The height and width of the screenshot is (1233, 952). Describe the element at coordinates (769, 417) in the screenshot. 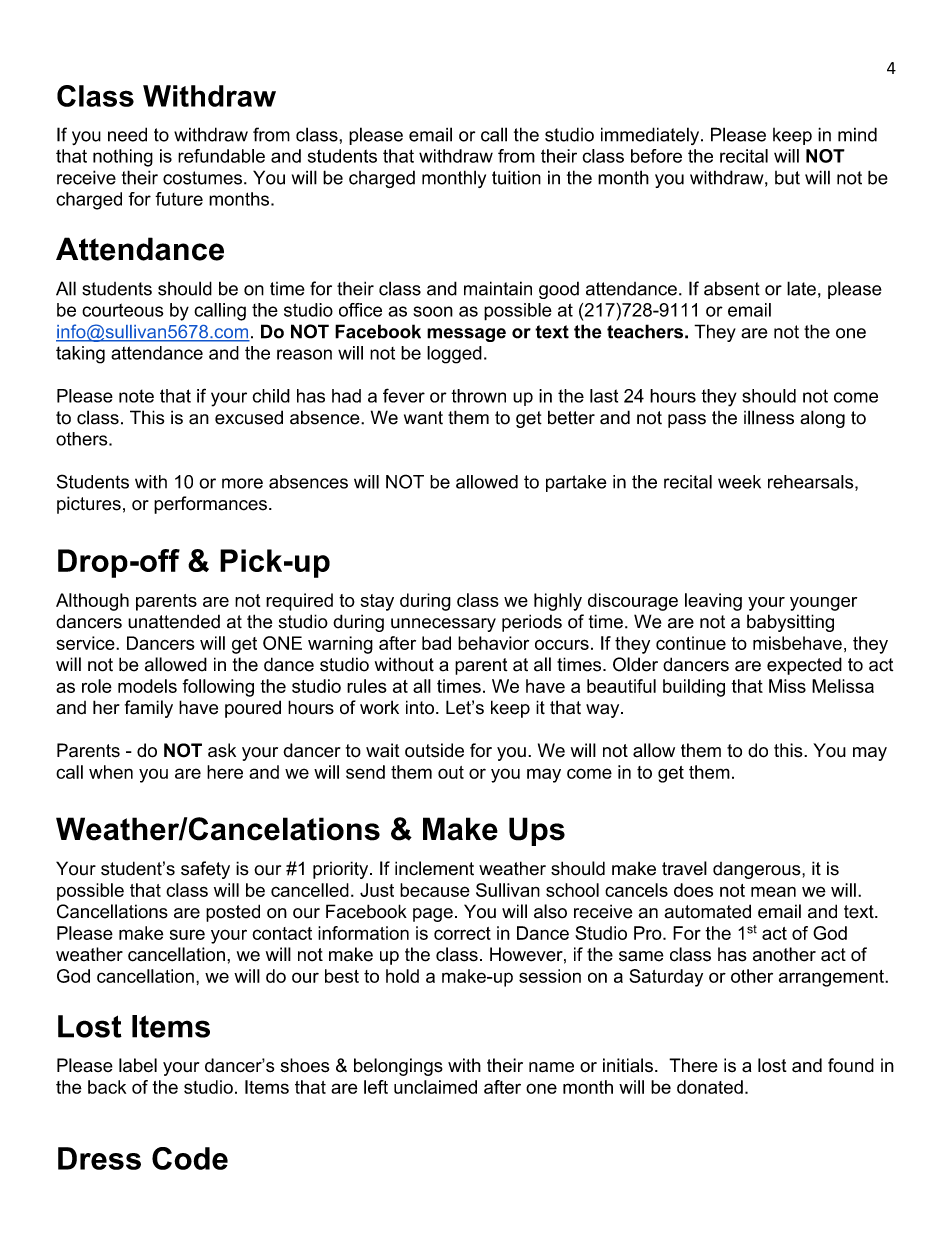

I see `illness` at that location.
